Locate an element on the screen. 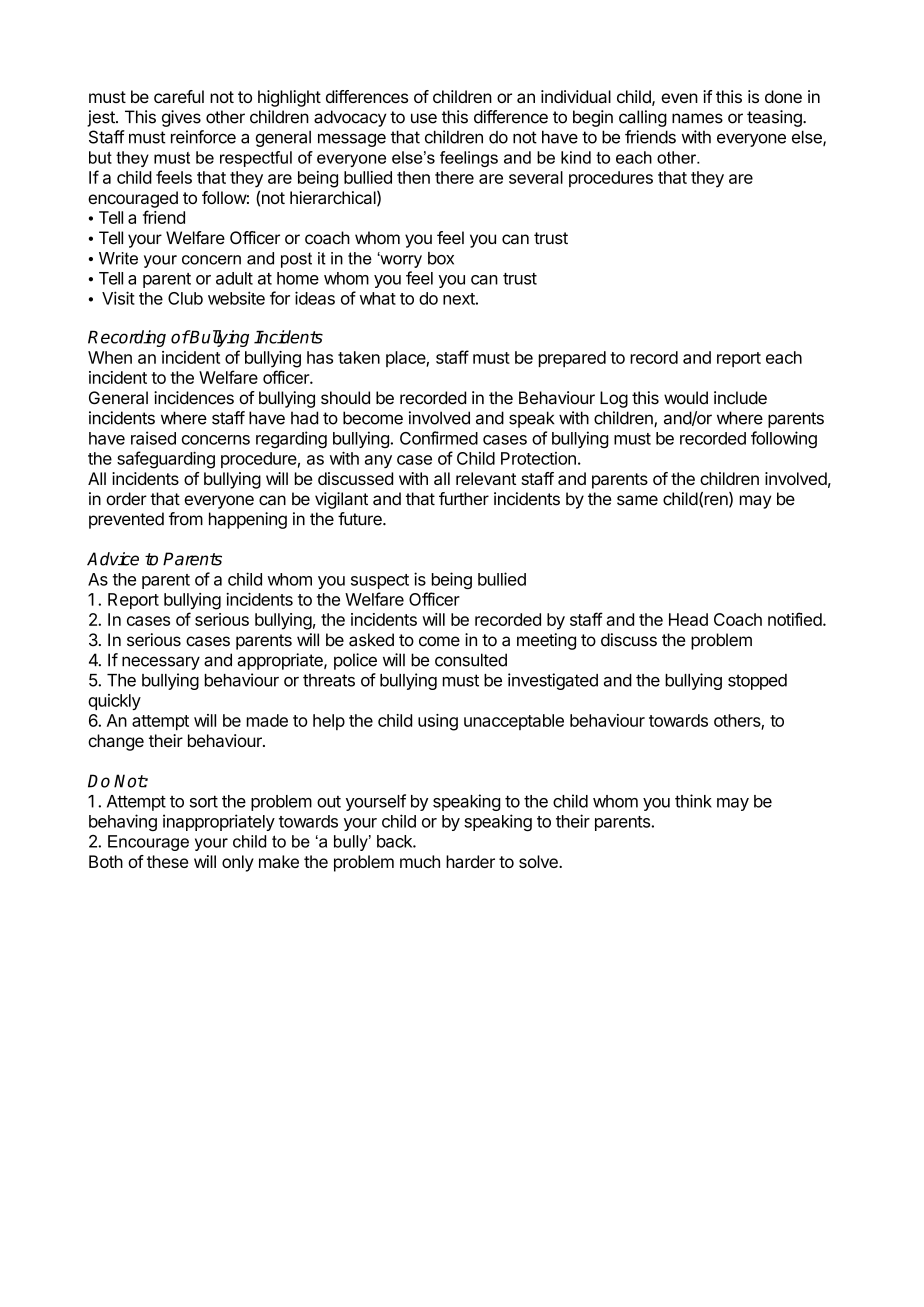  safeguarding is located at coordinates (166, 460).
